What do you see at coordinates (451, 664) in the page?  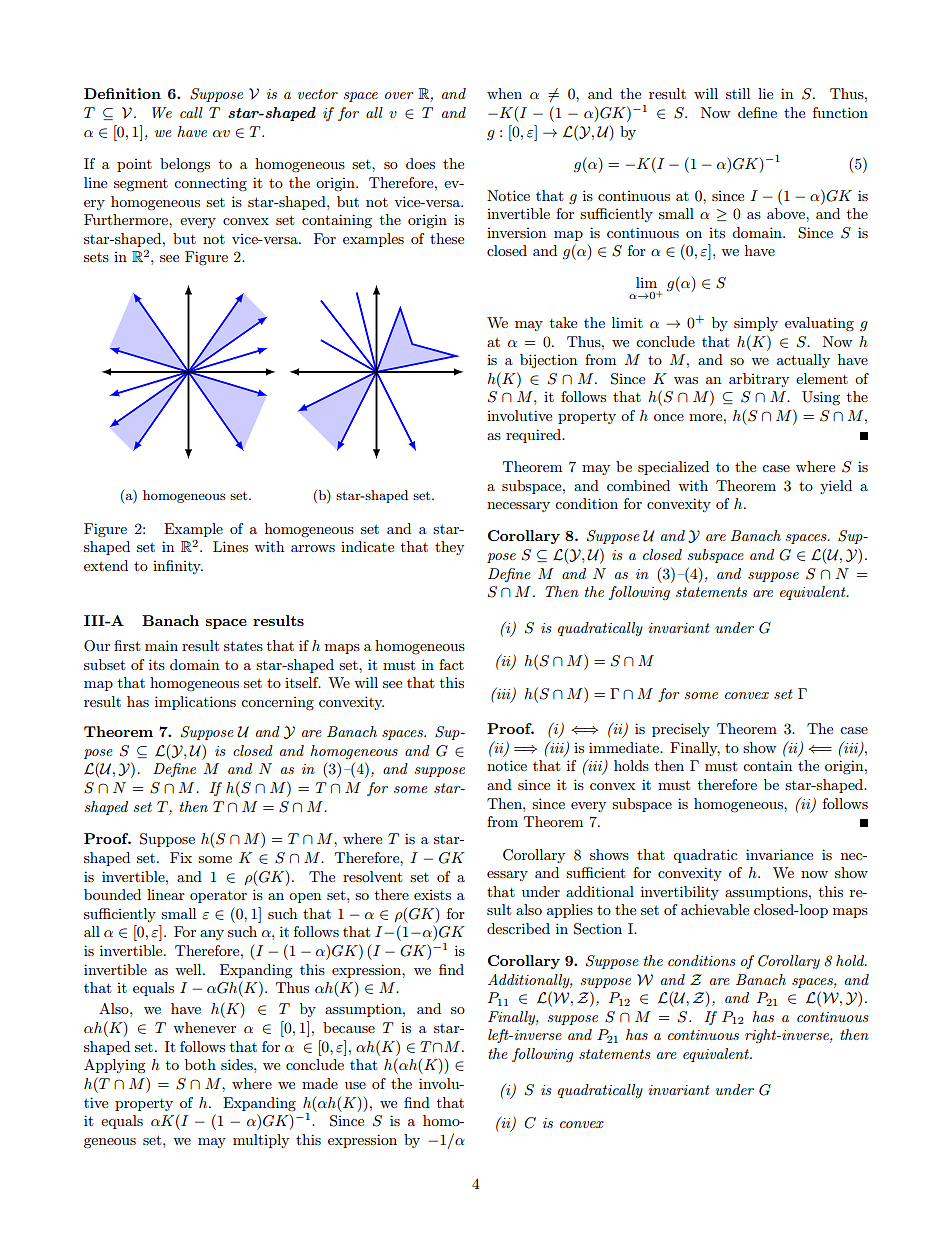 I see `fact` at bounding box center [451, 664].
